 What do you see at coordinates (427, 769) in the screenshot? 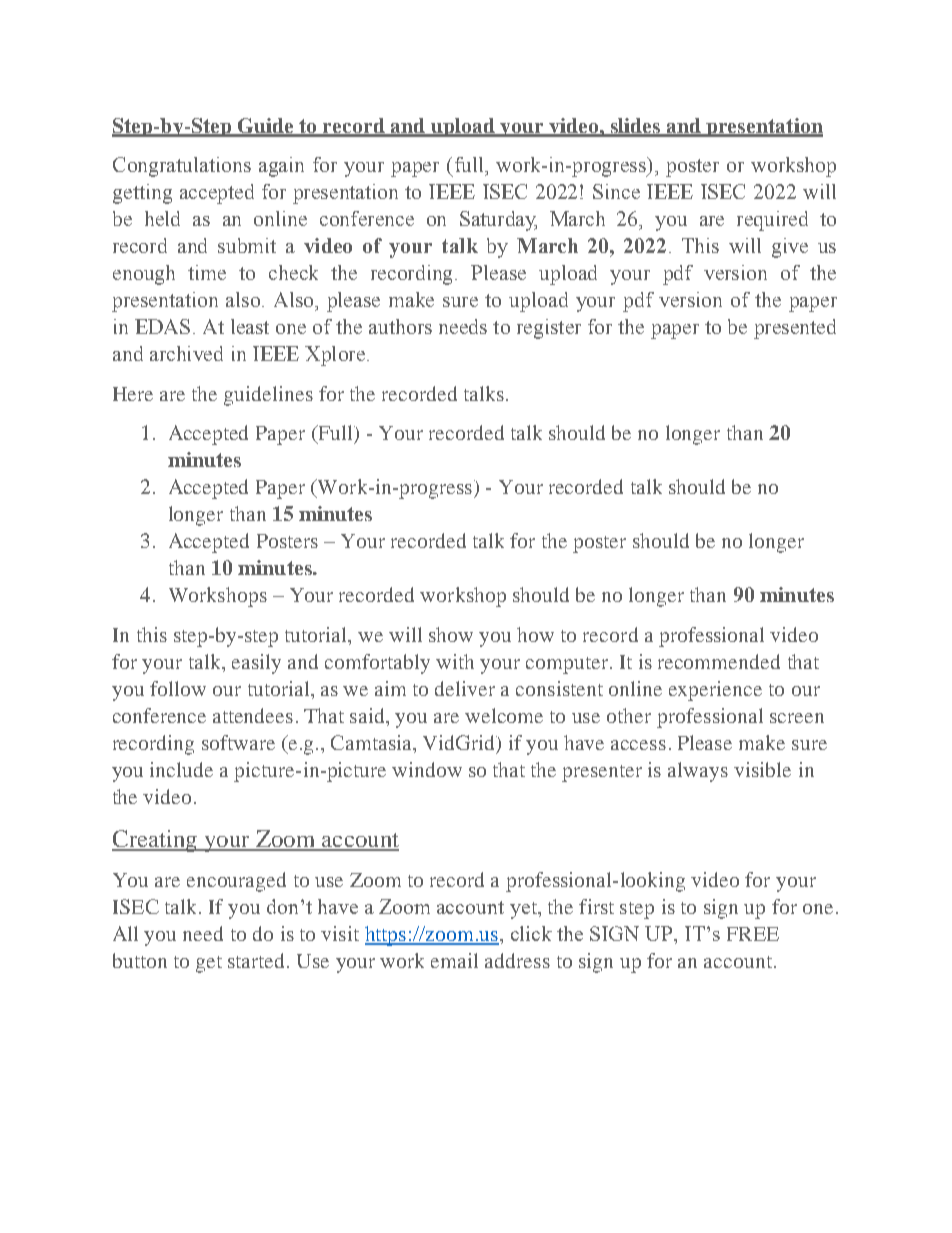
I see `window` at bounding box center [427, 769].
